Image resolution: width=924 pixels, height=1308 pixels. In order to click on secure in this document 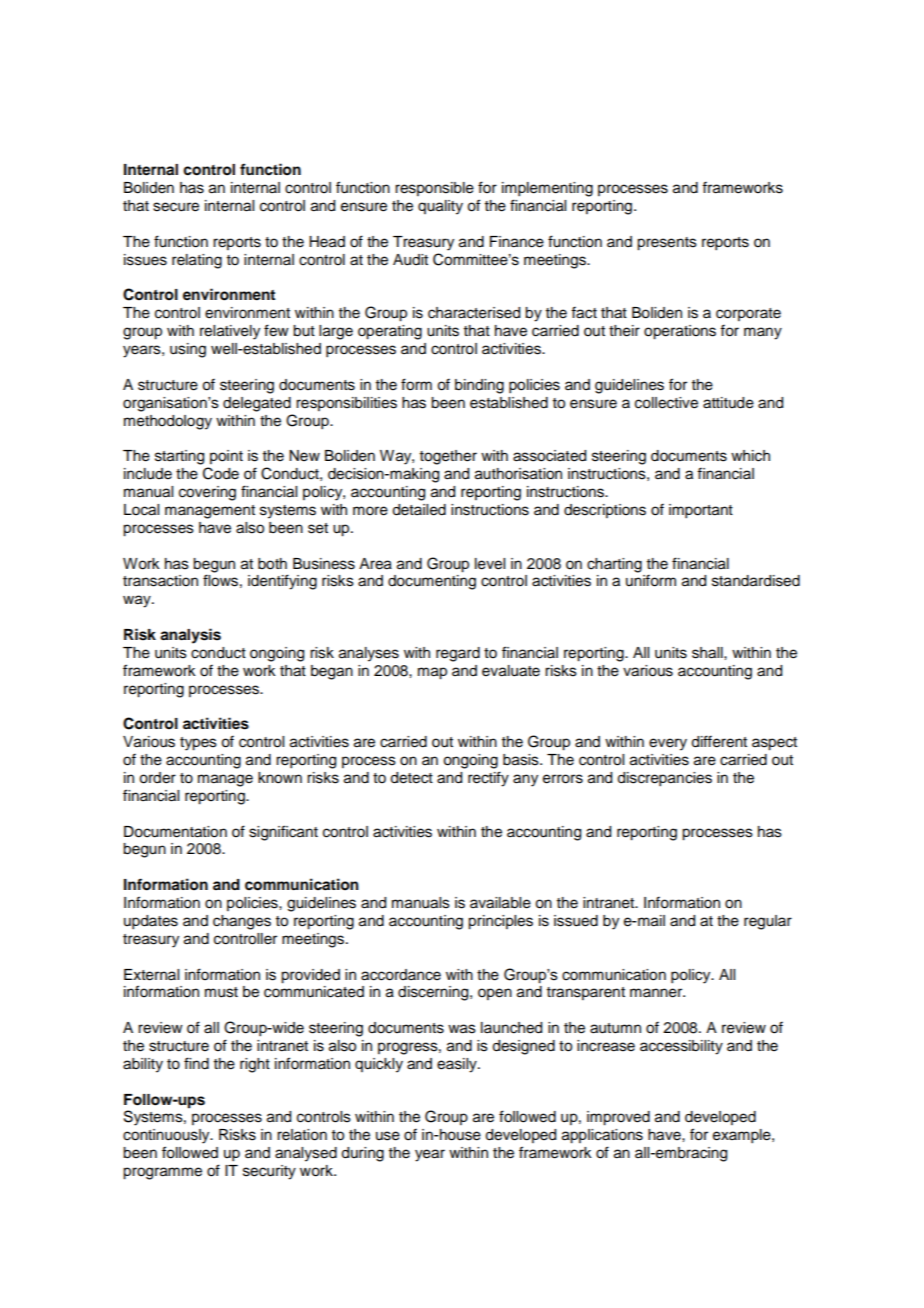, I will do `click(176, 207)`.
